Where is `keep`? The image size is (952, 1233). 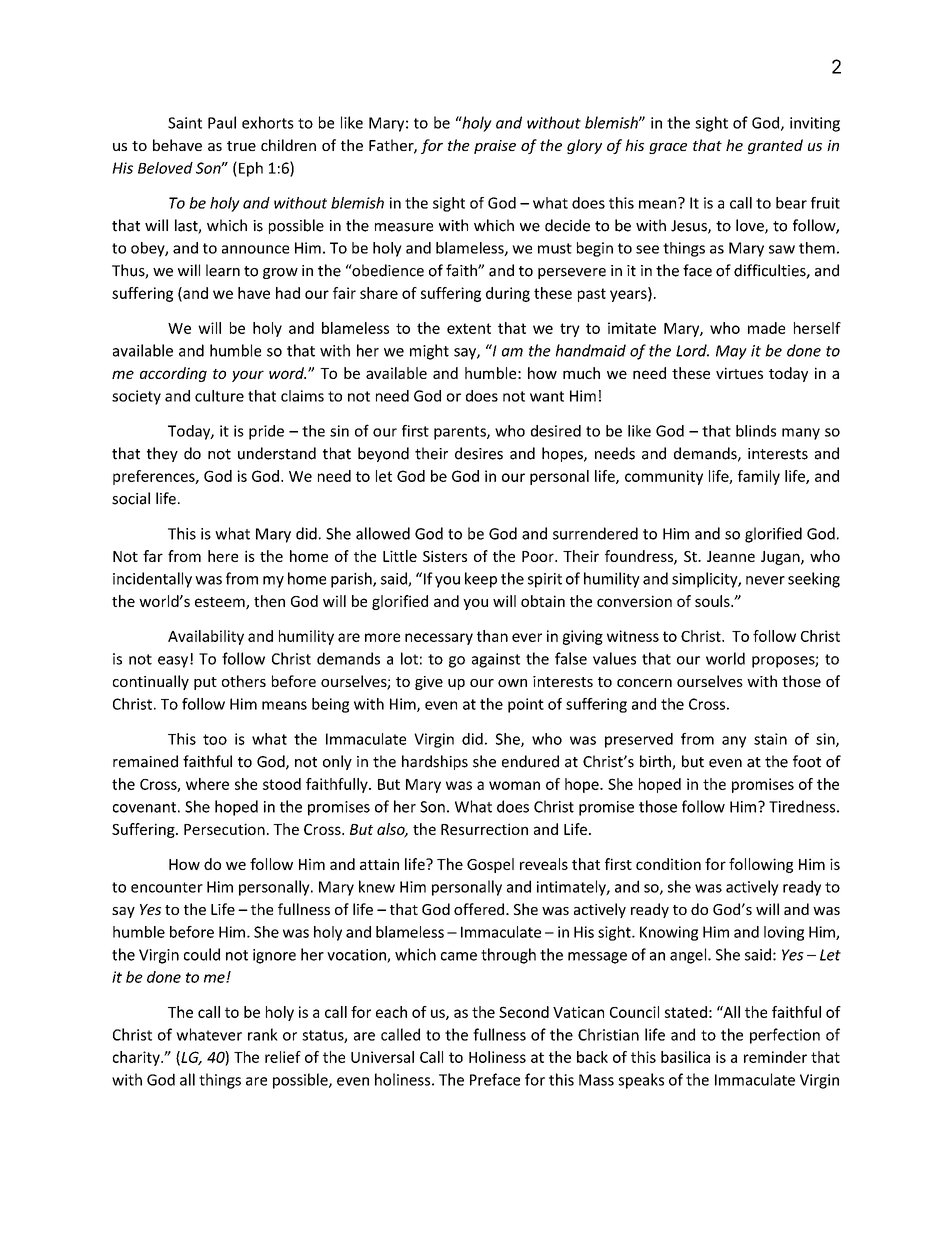 keep is located at coordinates (481, 580).
